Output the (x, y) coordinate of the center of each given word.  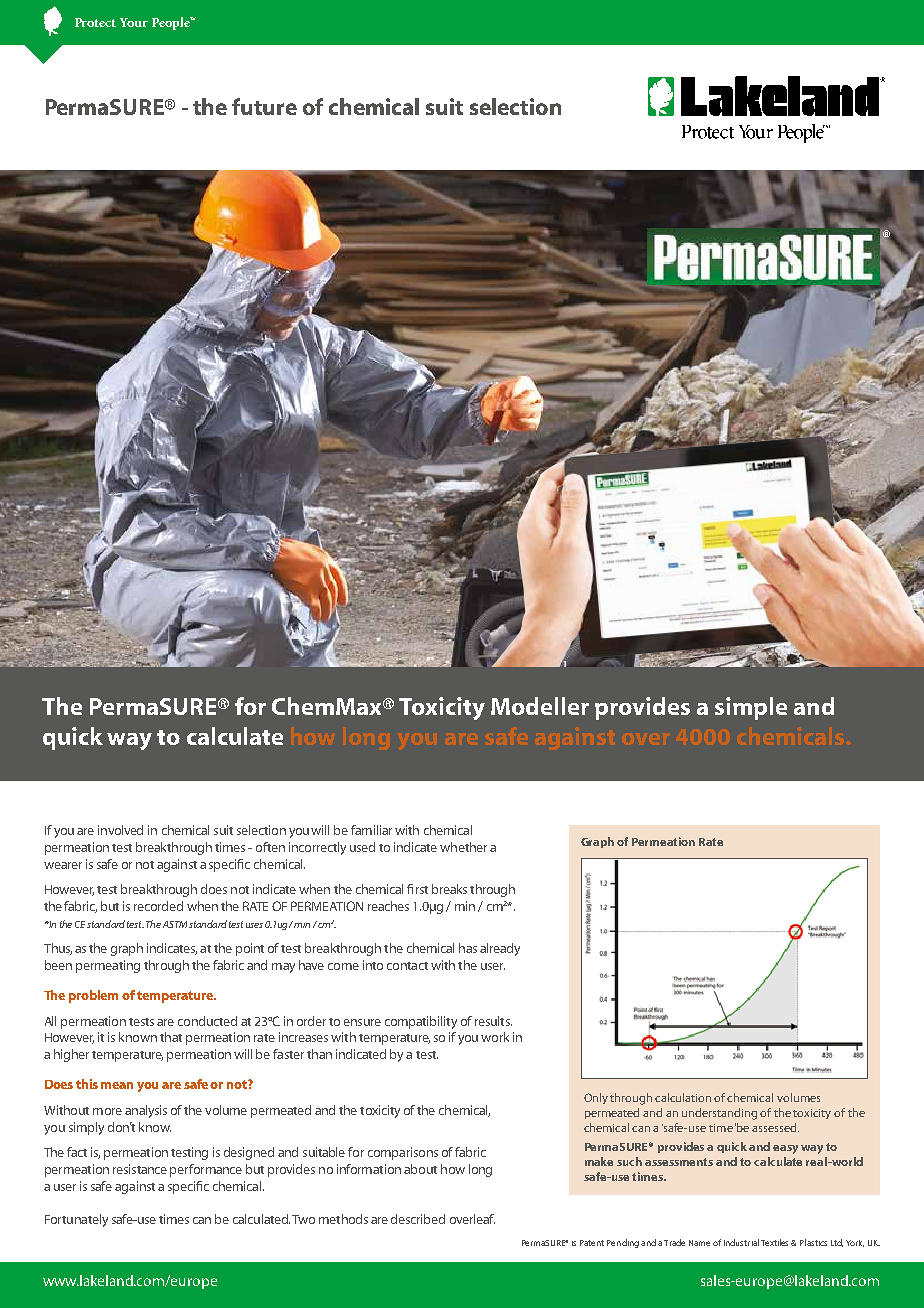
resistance (140, 1169)
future (264, 106)
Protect (95, 22)
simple (751, 708)
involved (120, 830)
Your (134, 22)
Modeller (540, 706)
